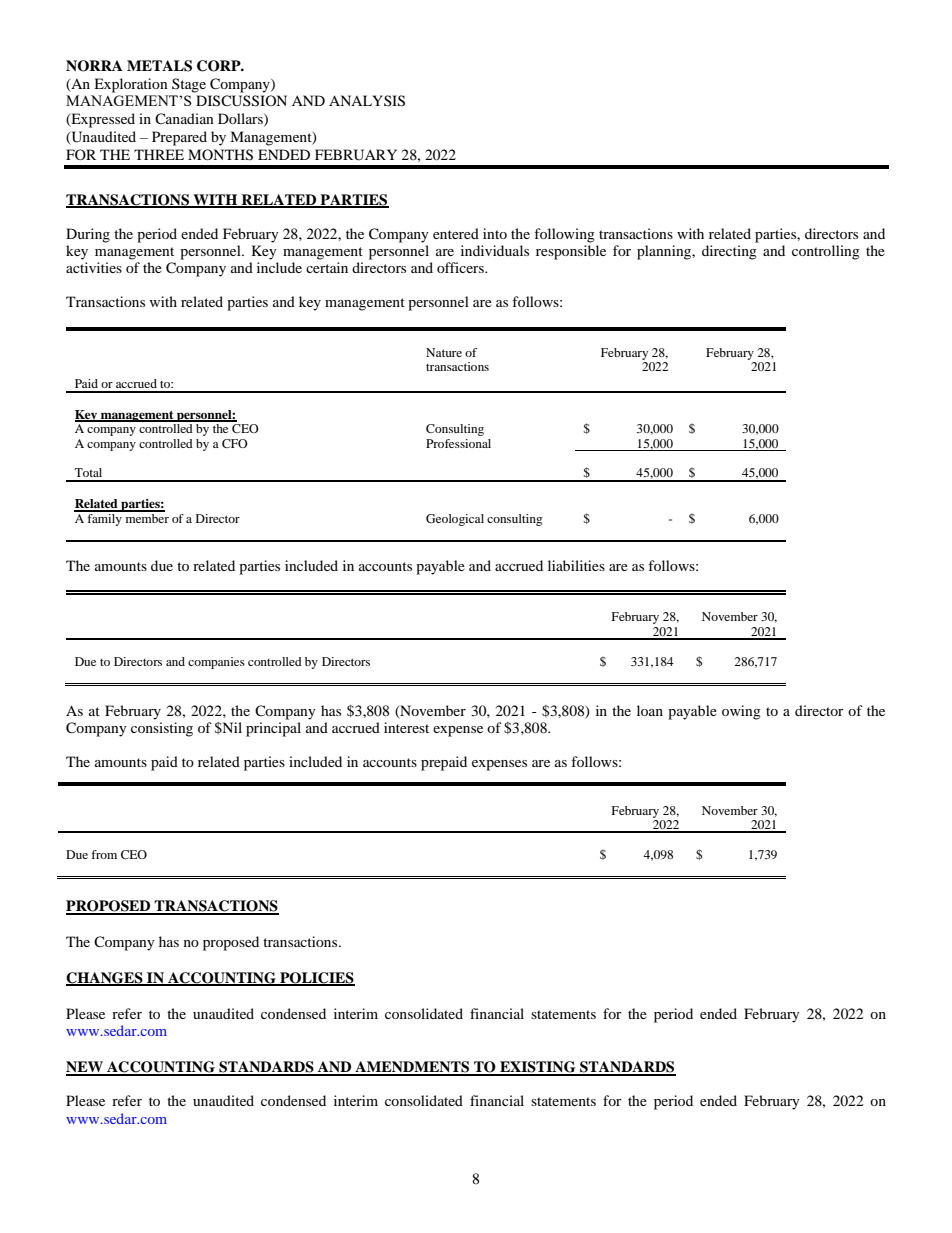  Describe the element at coordinates (85, 1068) in the image. I see `NEW` at that location.
